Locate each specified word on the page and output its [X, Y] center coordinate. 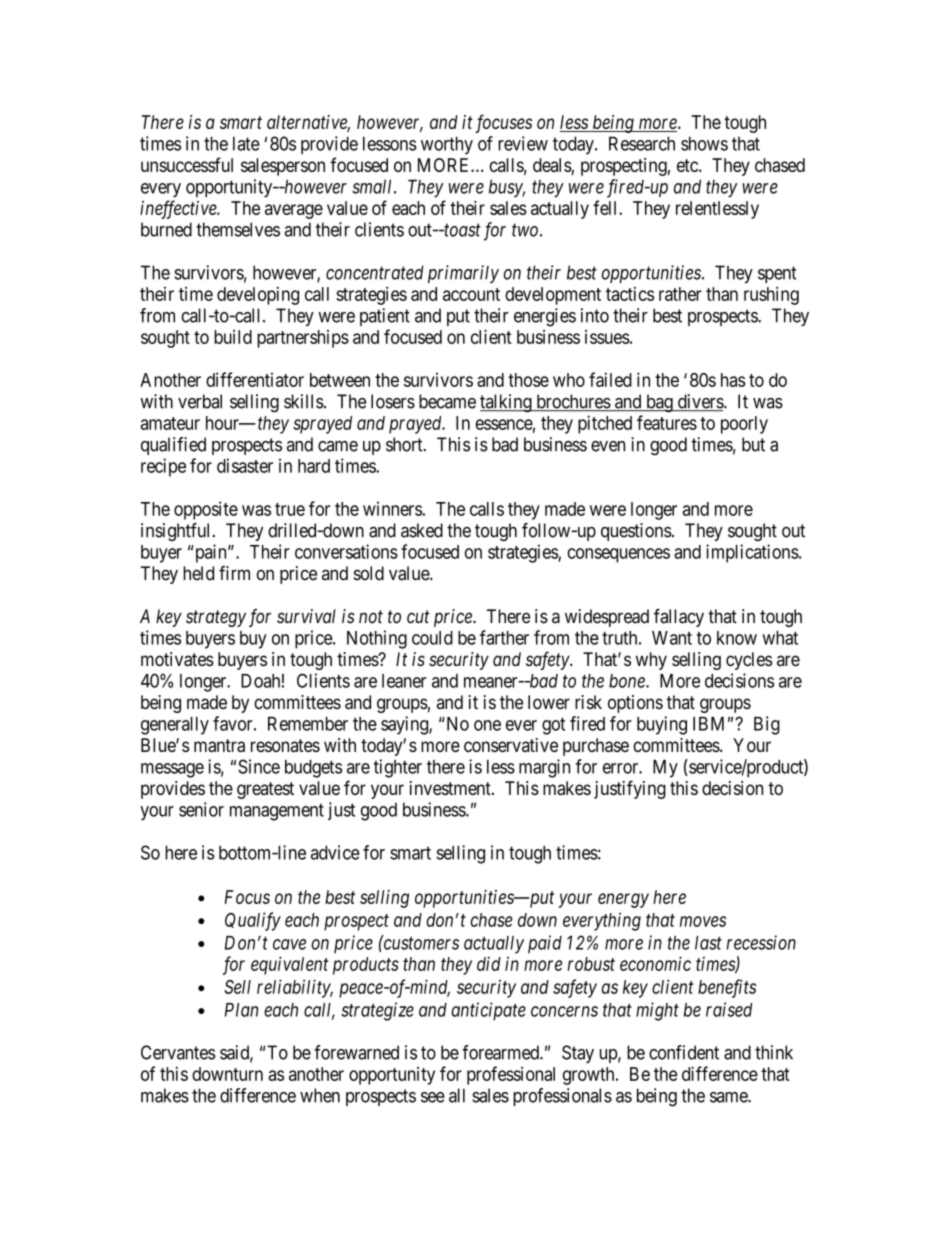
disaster [245, 465]
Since [259, 766]
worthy [447, 145]
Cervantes [178, 1052]
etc [688, 165]
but [753, 444]
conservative [511, 745]
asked [422, 530]
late [246, 143]
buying [662, 725]
